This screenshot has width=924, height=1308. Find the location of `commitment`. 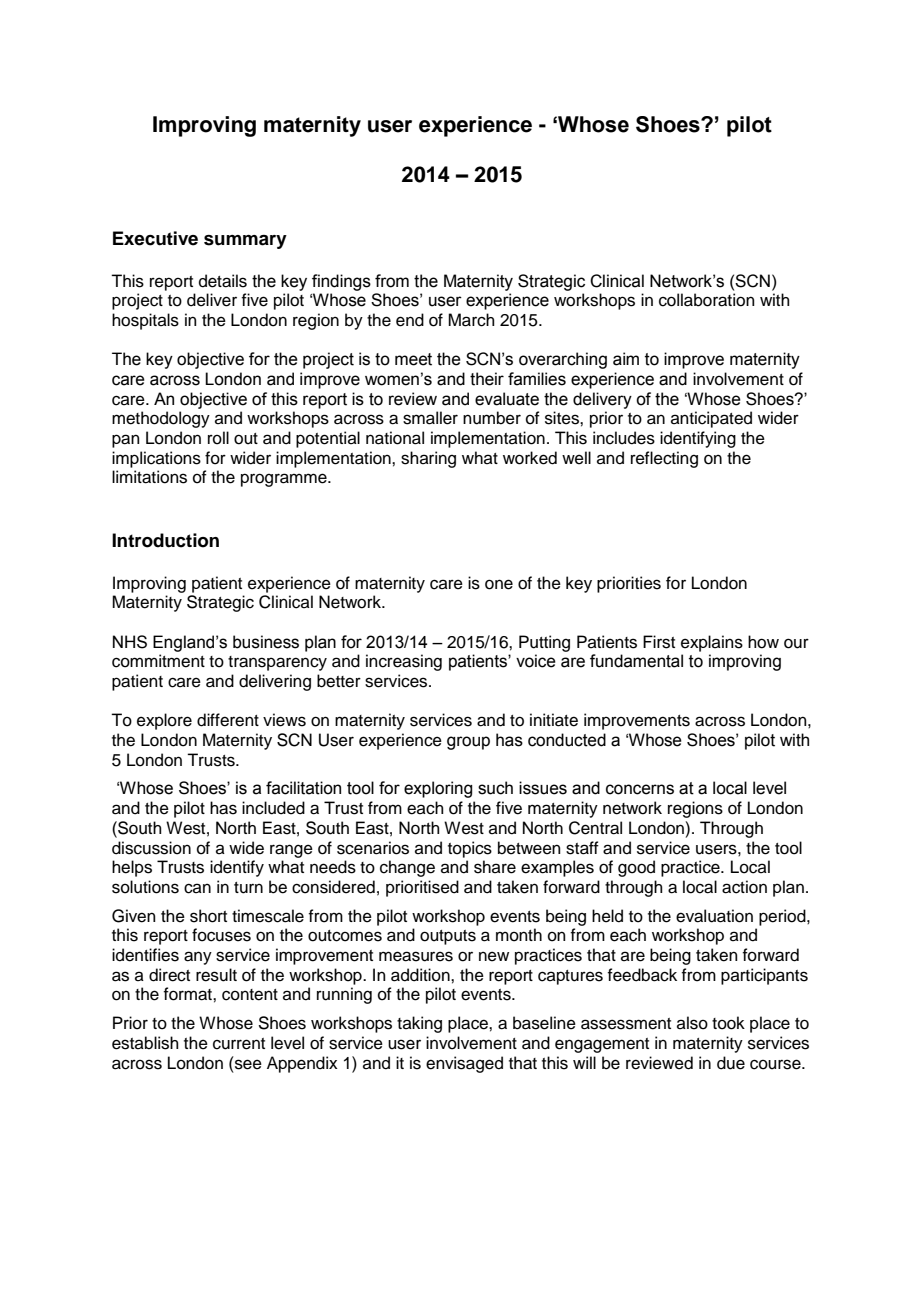

commitment is located at coordinates (158, 661).
